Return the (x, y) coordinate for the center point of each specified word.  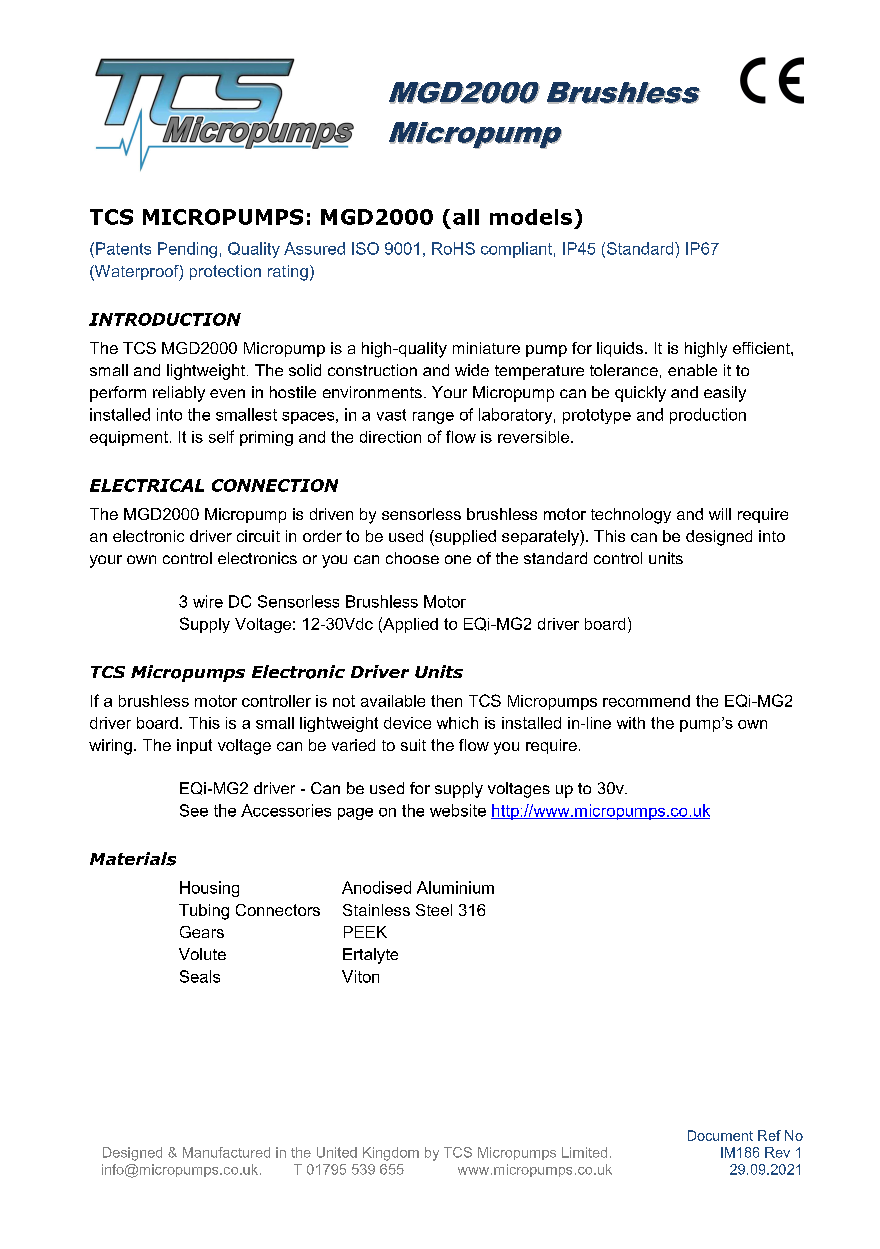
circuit (258, 536)
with (631, 723)
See (194, 810)
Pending (187, 250)
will (720, 514)
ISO (365, 248)
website (458, 810)
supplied (464, 538)
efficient (762, 348)
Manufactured (226, 1152)
